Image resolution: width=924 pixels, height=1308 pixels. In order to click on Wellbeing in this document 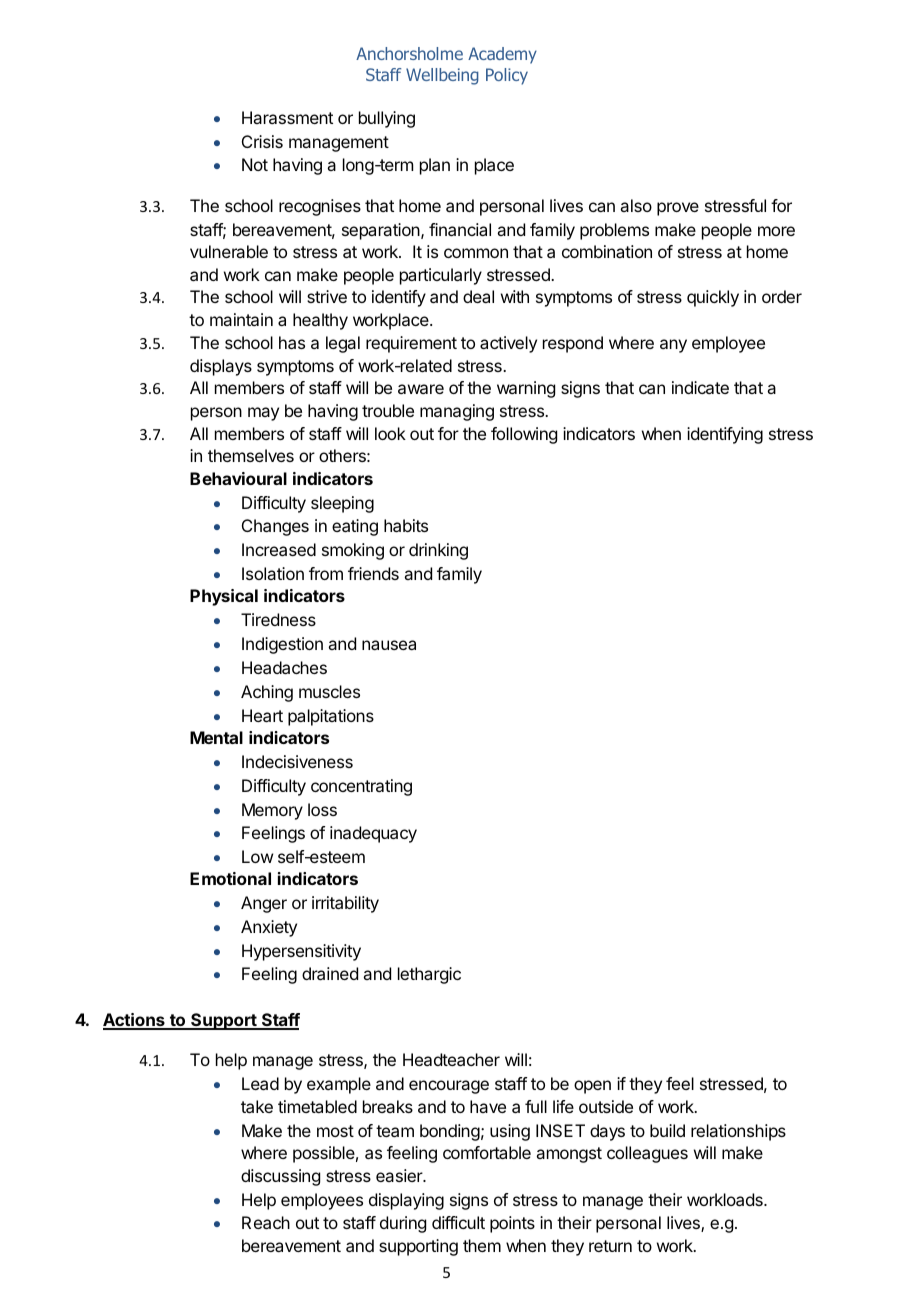, I will do `click(442, 76)`.
